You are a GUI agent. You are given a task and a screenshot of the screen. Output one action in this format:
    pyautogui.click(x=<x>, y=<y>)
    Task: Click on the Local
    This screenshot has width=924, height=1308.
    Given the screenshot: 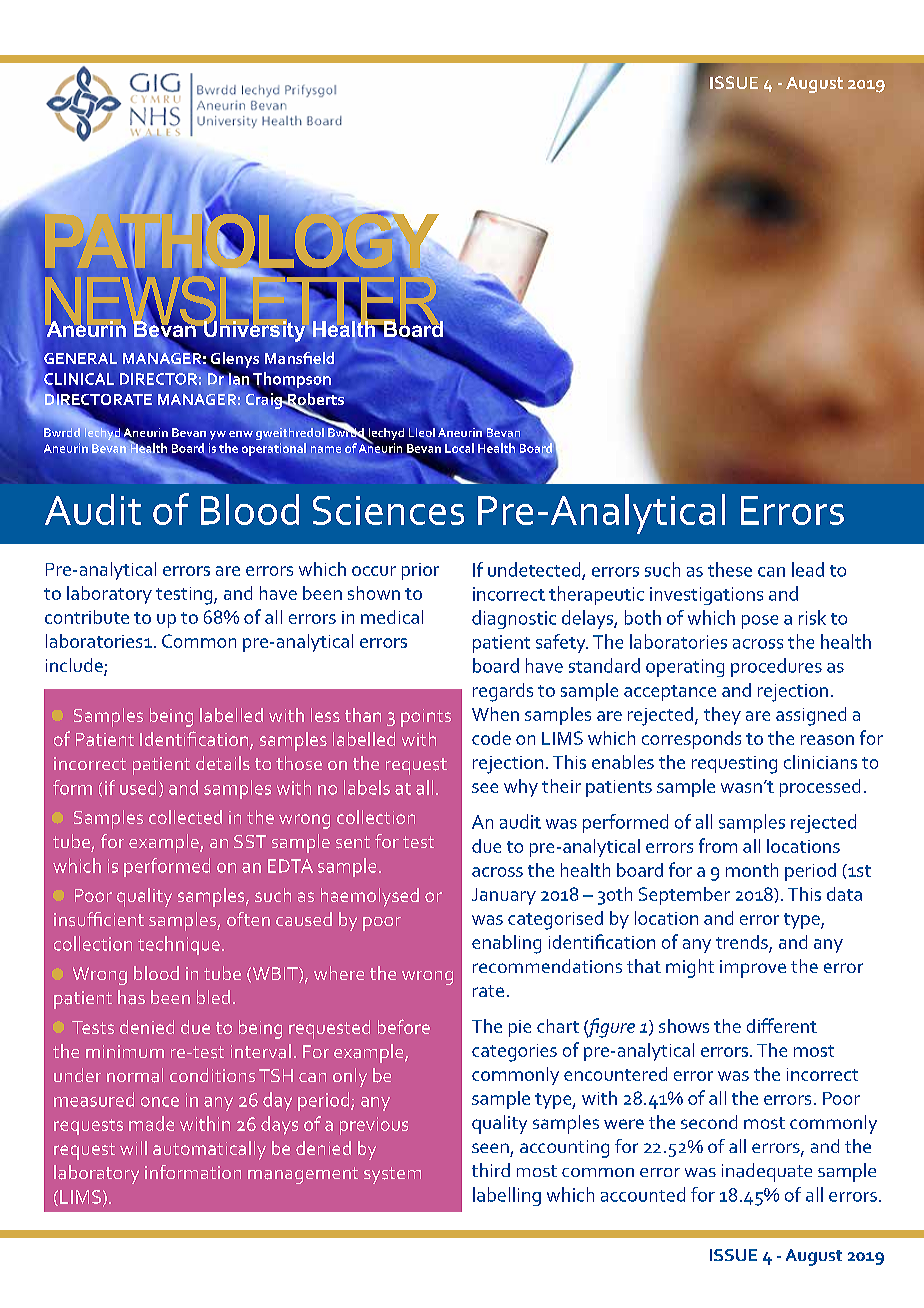 What is the action you would take?
    pyautogui.click(x=459, y=448)
